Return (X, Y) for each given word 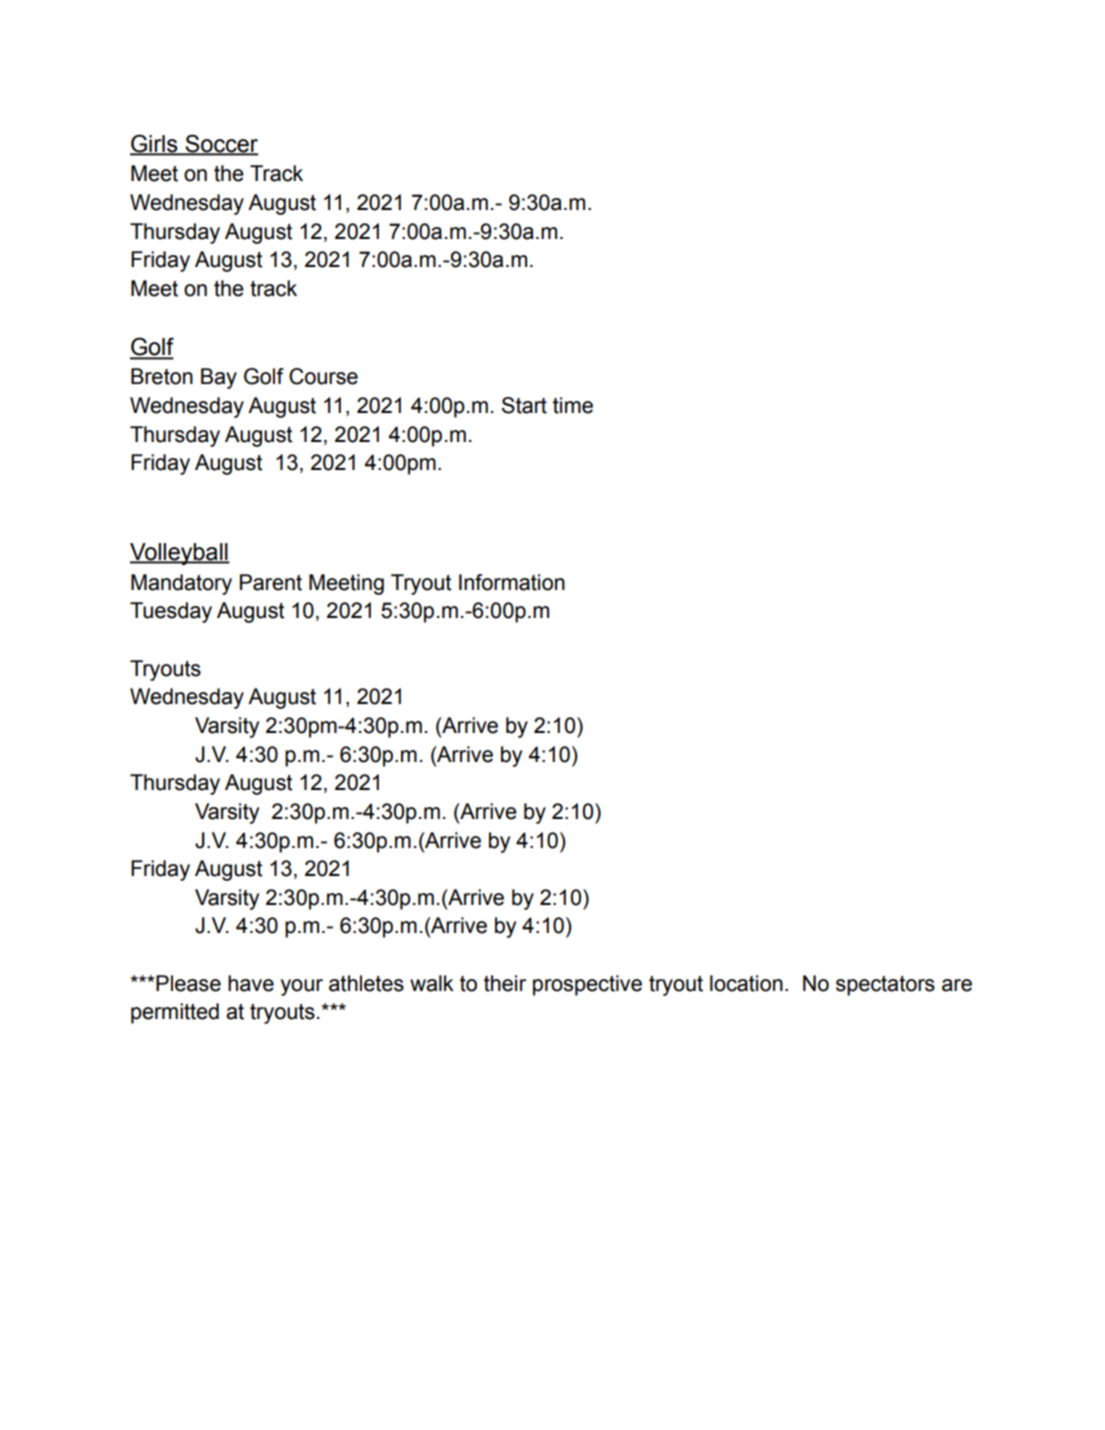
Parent (271, 582)
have (251, 983)
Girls (155, 144)
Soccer (221, 144)
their (505, 983)
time (573, 405)
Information (512, 582)
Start (524, 405)
